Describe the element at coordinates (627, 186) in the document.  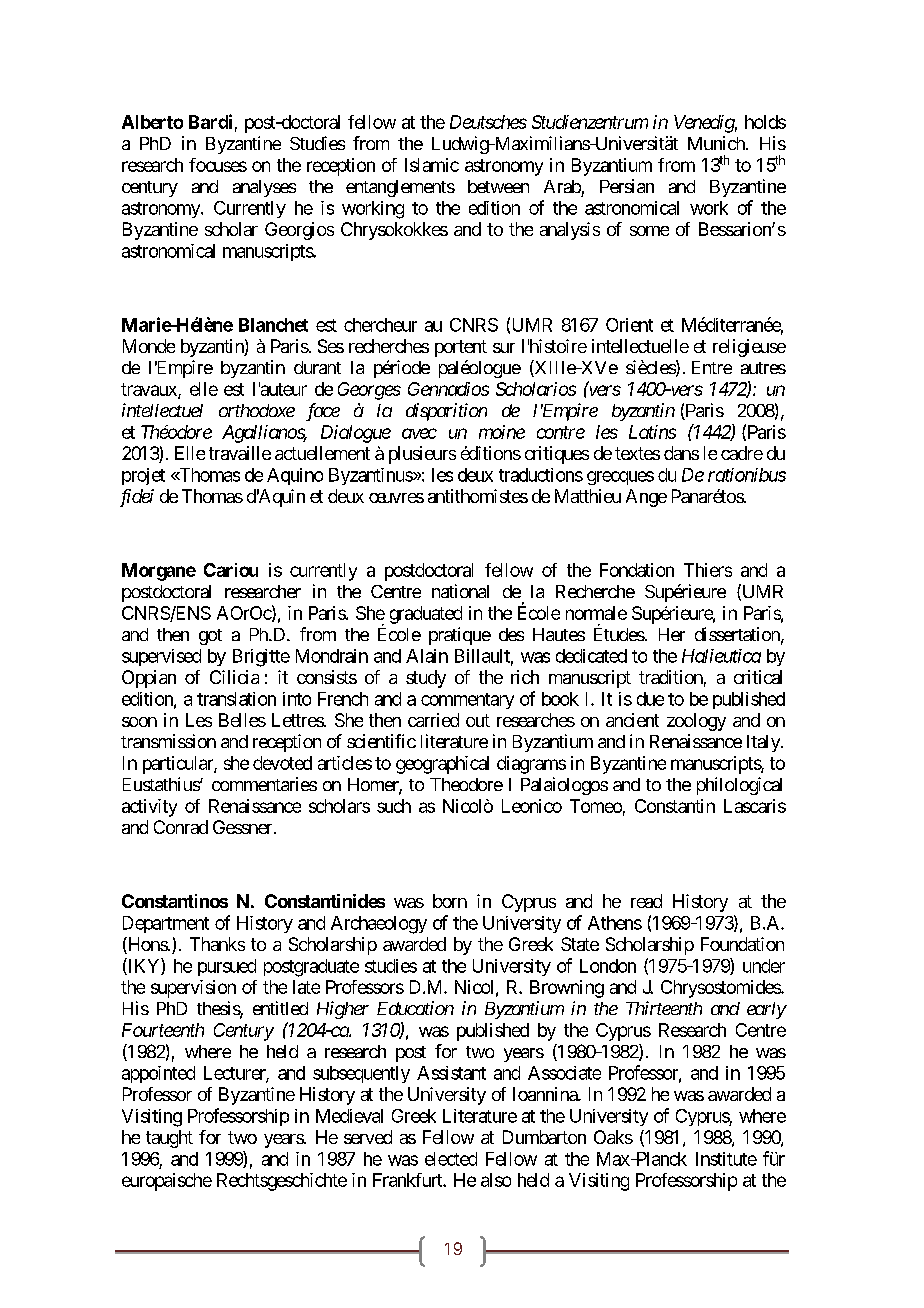
I see `Persian` at that location.
